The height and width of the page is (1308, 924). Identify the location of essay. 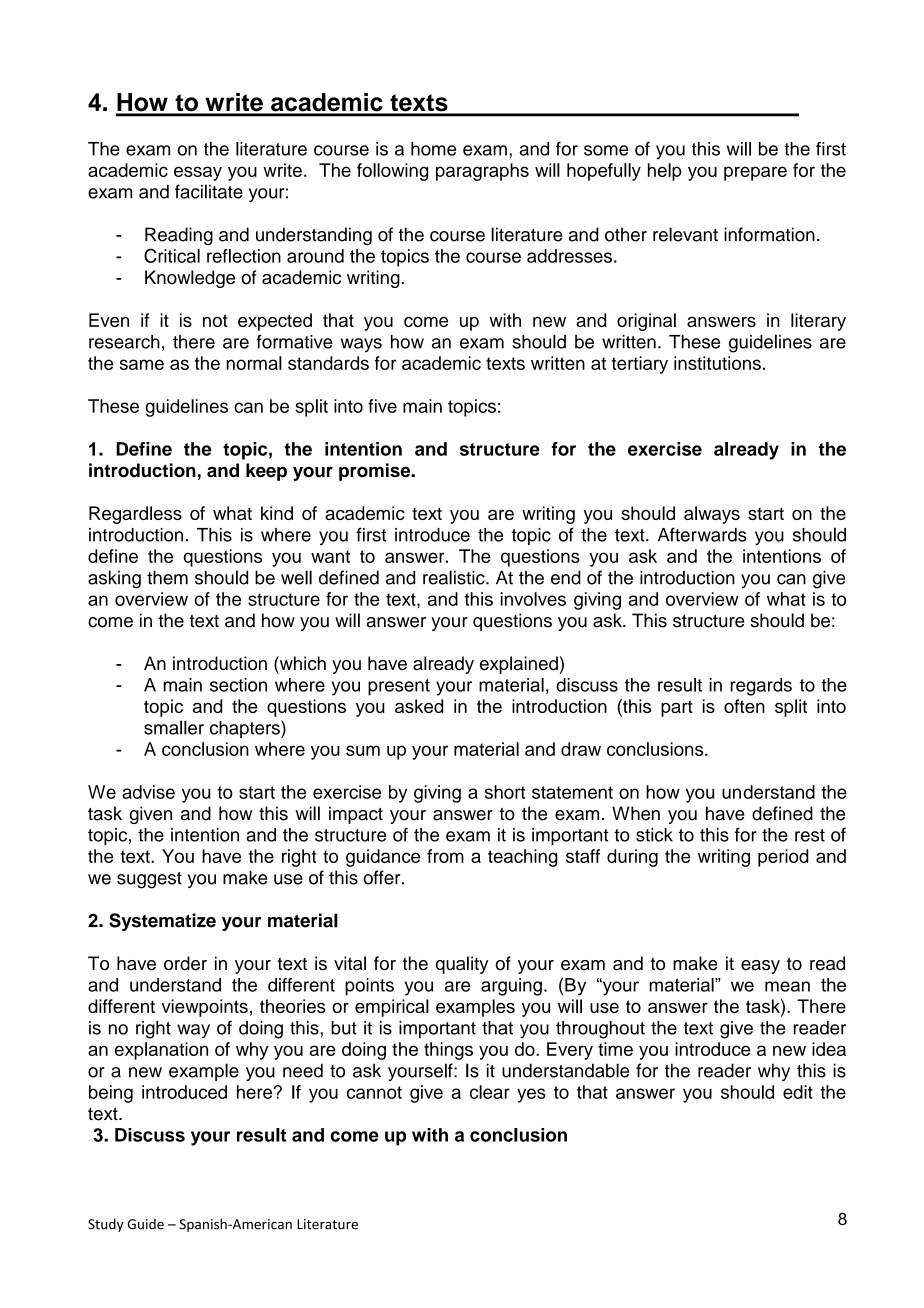
(198, 173).
